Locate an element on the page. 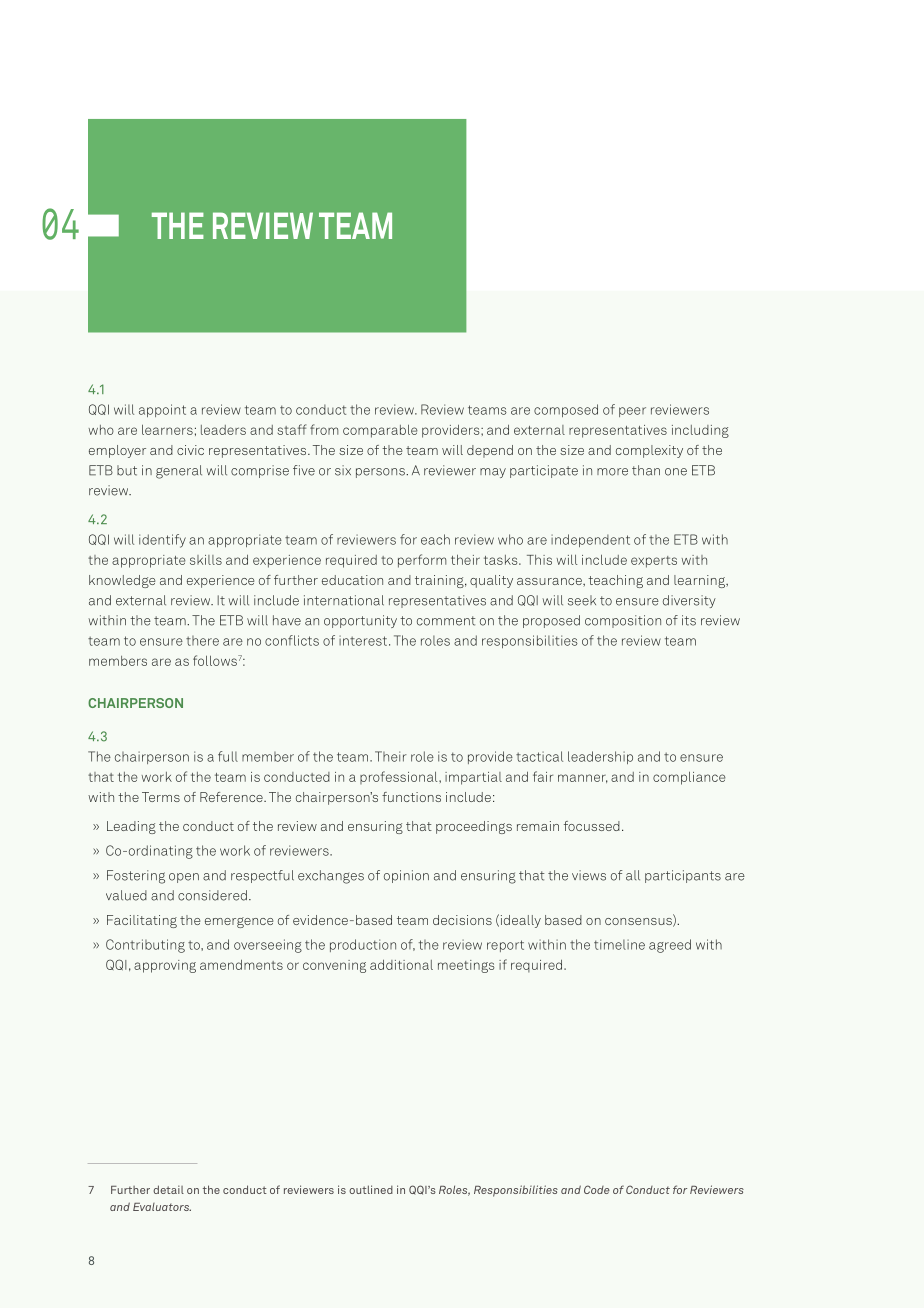  composition is located at coordinates (623, 621).
